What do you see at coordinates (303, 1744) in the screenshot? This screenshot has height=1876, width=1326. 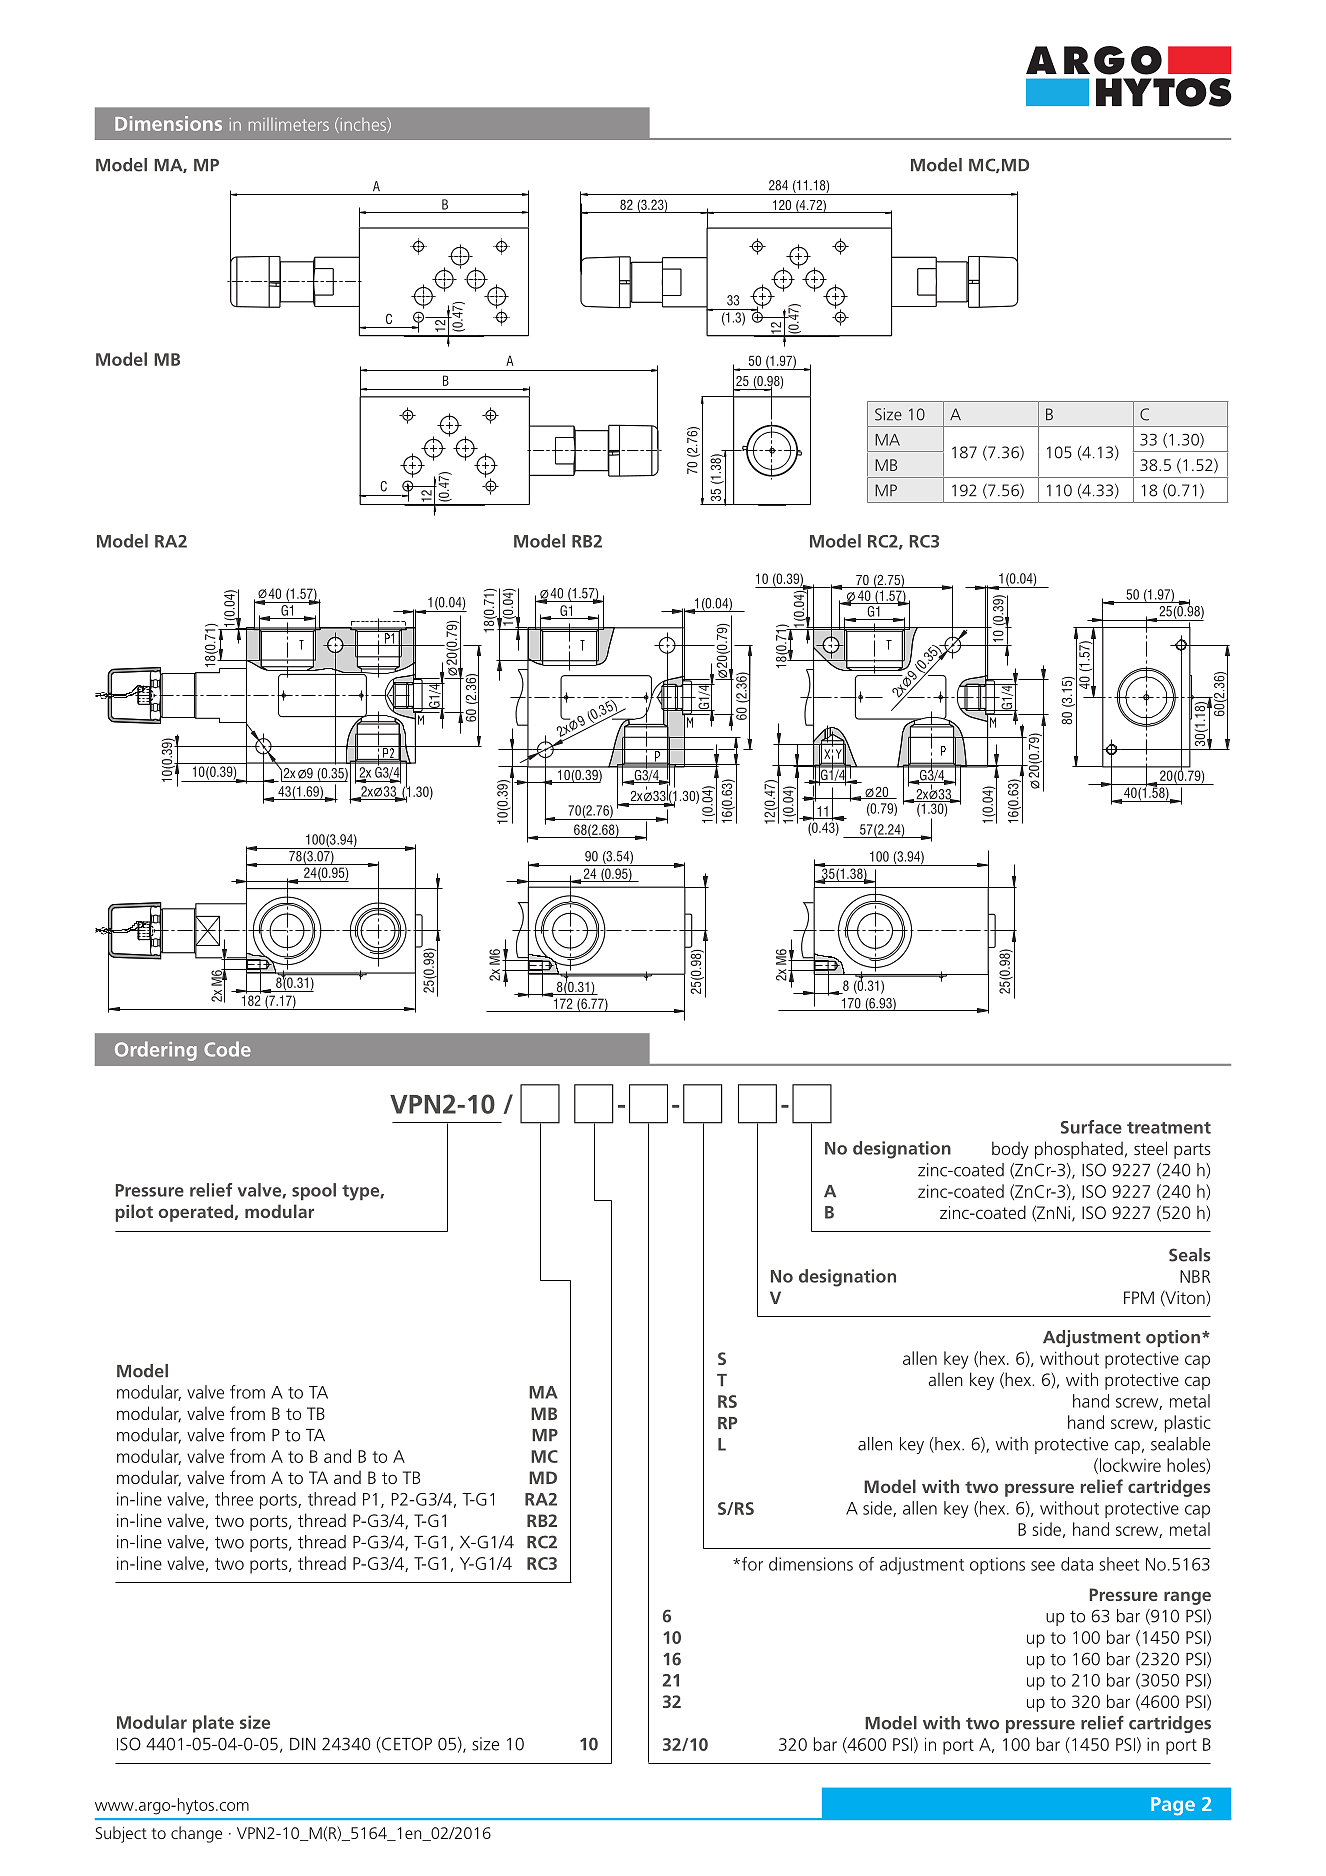 I see `DIN` at bounding box center [303, 1744].
